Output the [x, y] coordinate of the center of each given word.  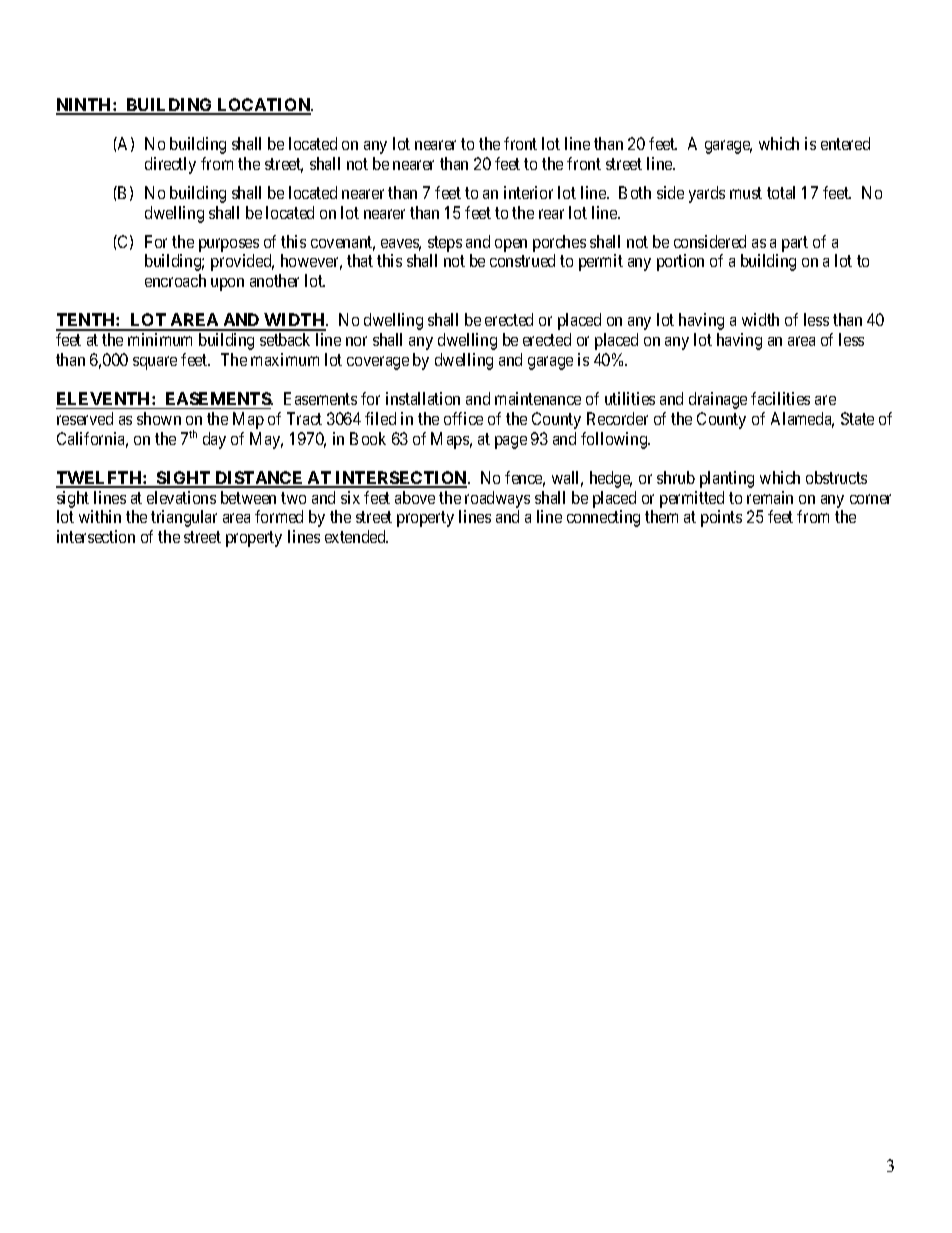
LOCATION [264, 106]
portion [680, 262]
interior [528, 192]
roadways [497, 499]
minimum [160, 339]
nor [356, 341]
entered [845, 143]
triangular [184, 518]
